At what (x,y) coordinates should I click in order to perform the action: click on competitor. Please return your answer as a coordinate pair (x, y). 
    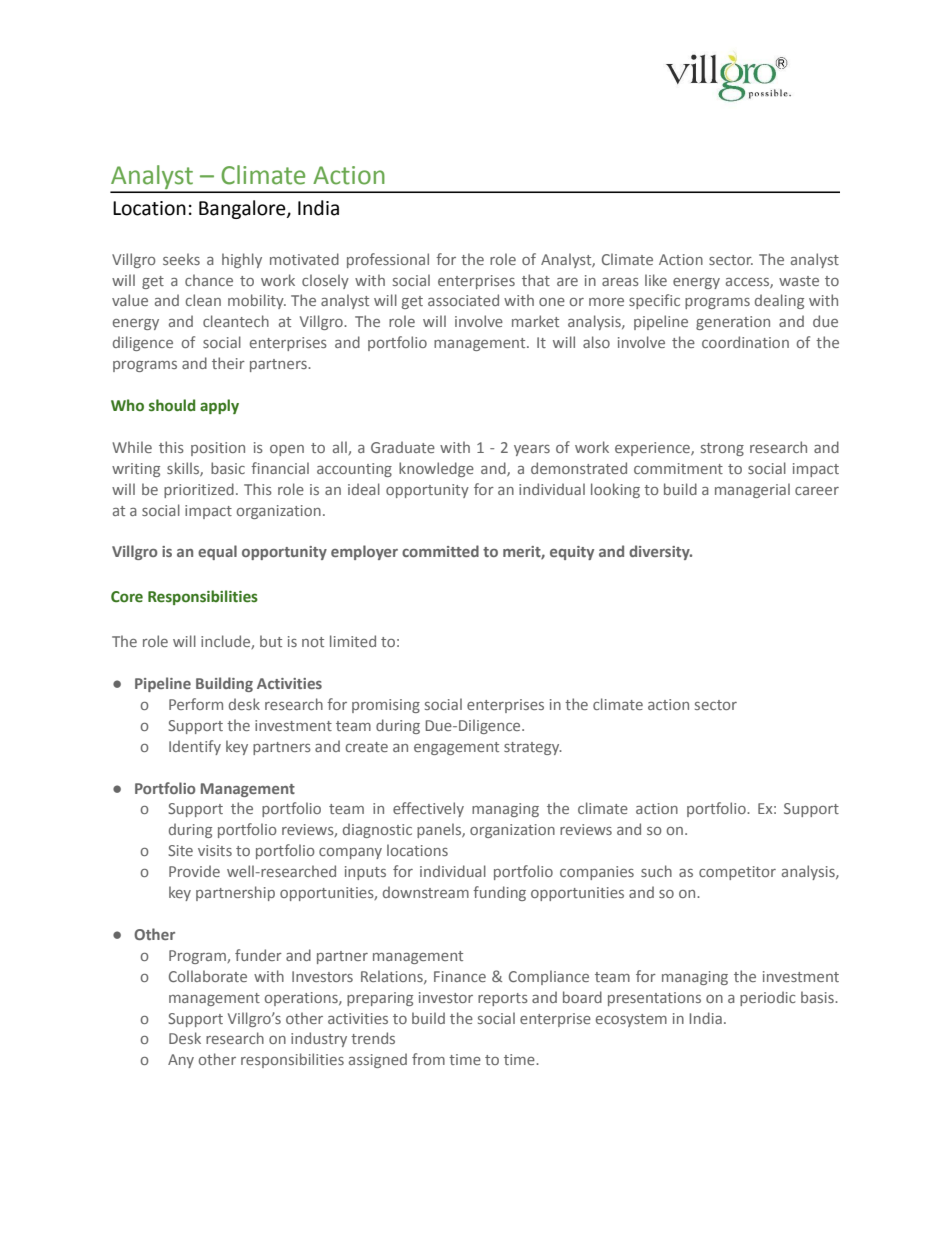
    Looking at the image, I should click on (737, 873).
